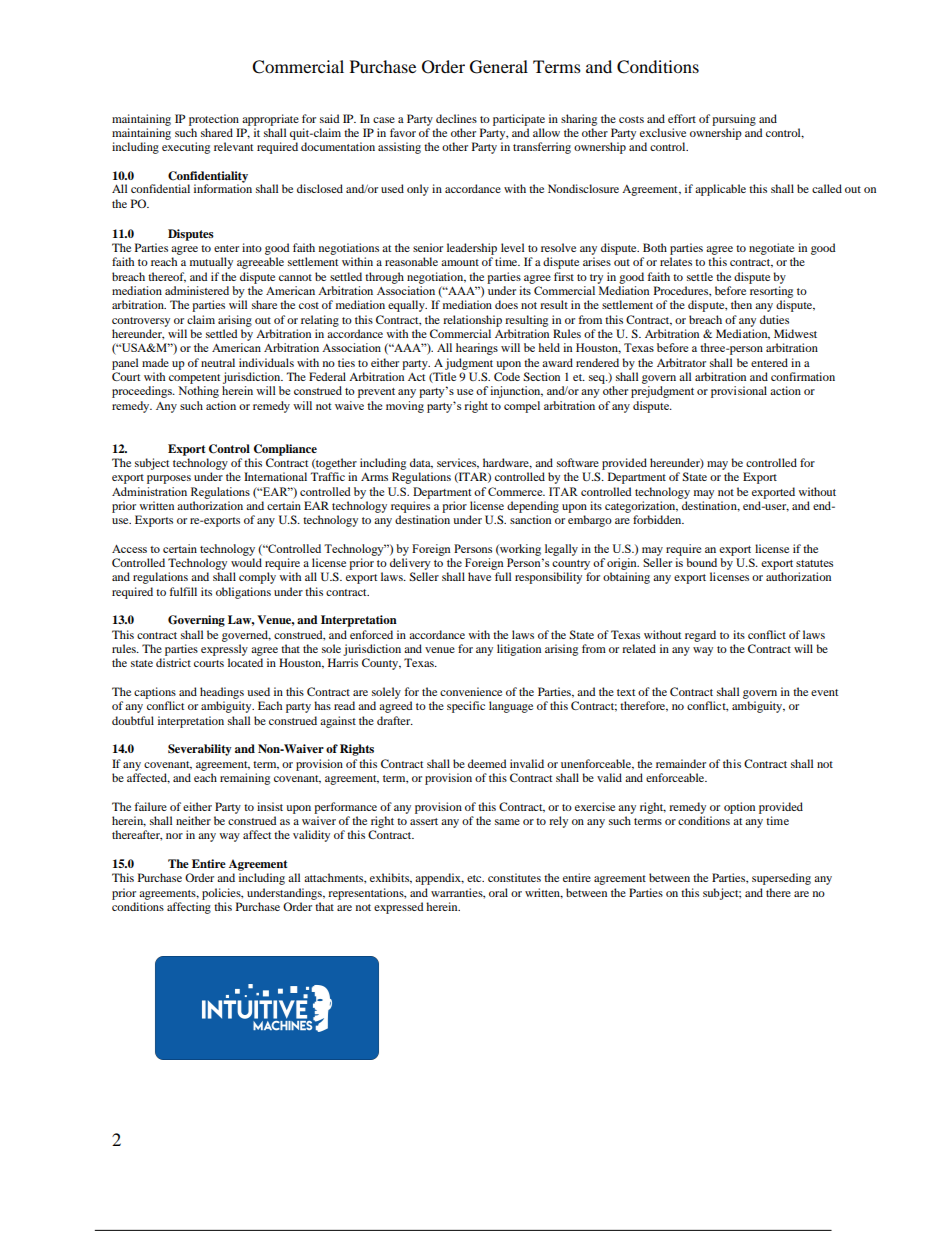 The image size is (952, 1233). Describe the element at coordinates (734, 120) in the document. I see `pursuing` at that location.
